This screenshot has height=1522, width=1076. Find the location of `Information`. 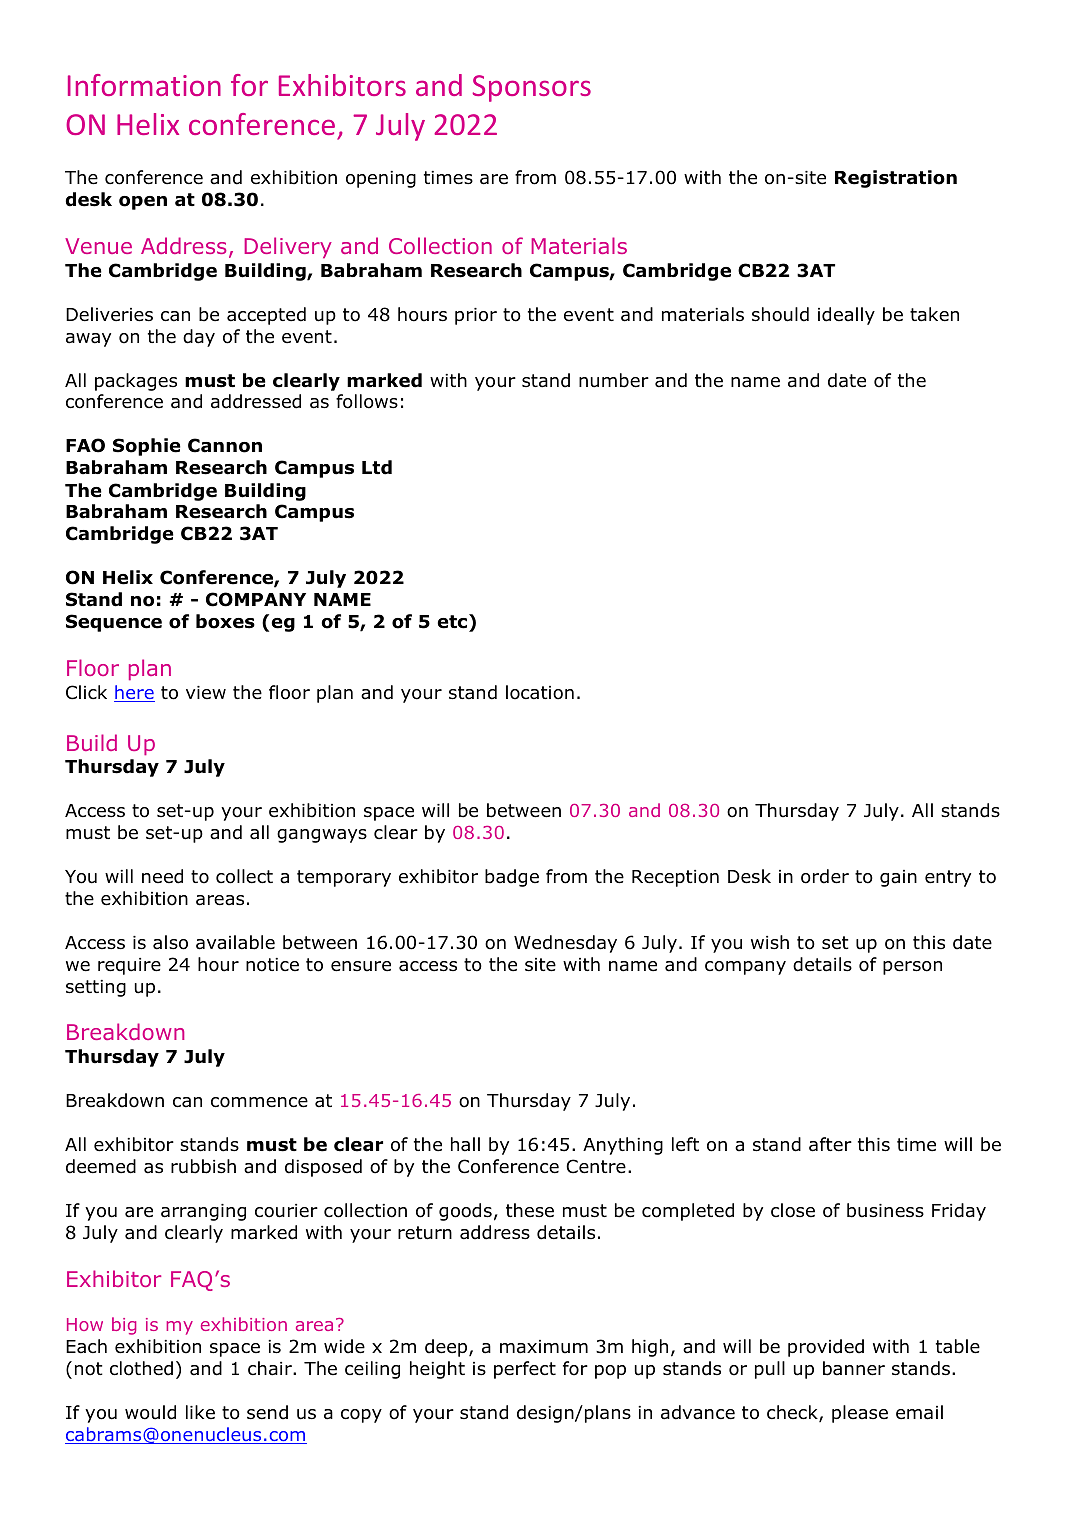

Information is located at coordinates (144, 85).
